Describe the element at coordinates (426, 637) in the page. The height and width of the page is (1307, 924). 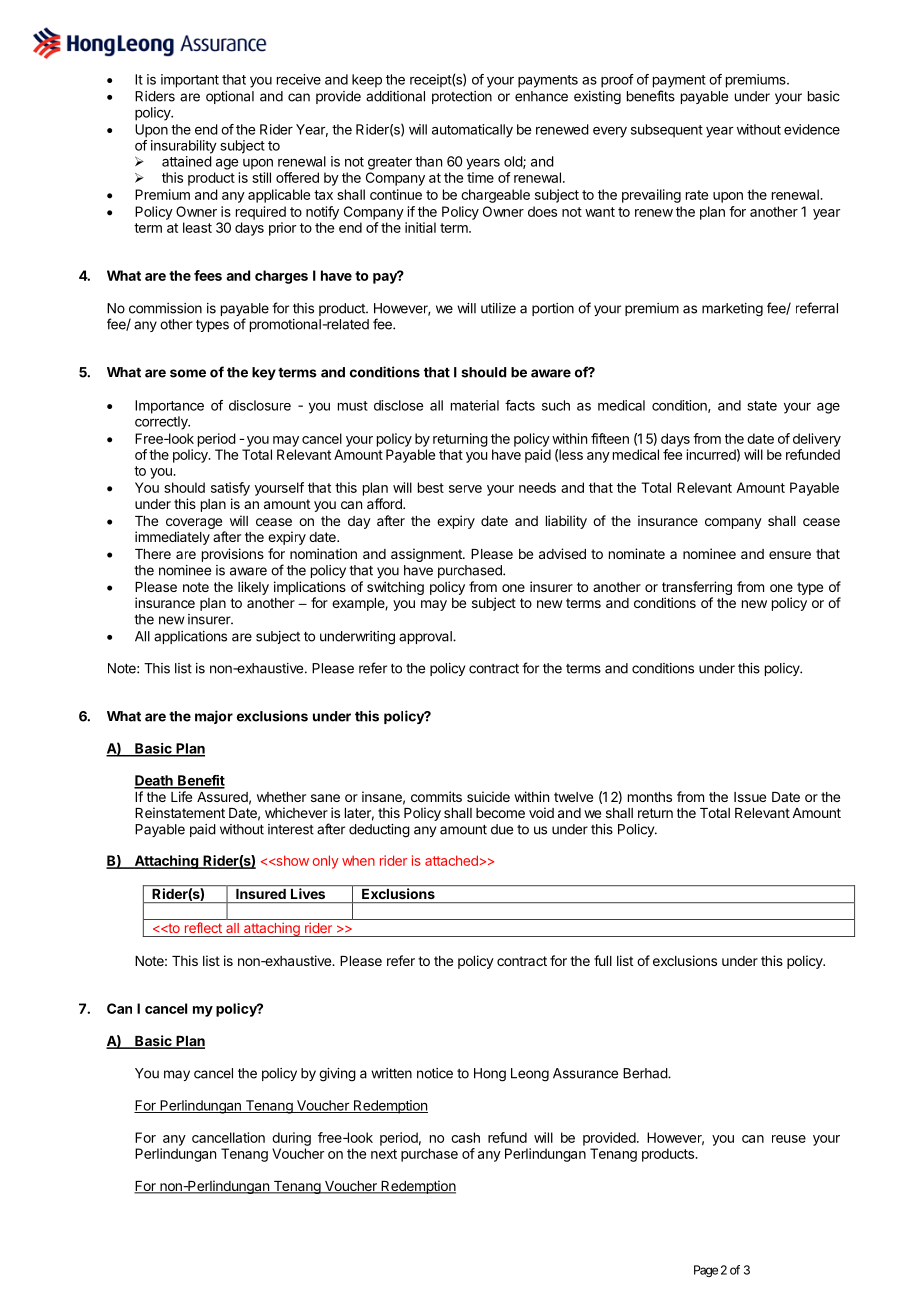
I see `approval` at that location.
